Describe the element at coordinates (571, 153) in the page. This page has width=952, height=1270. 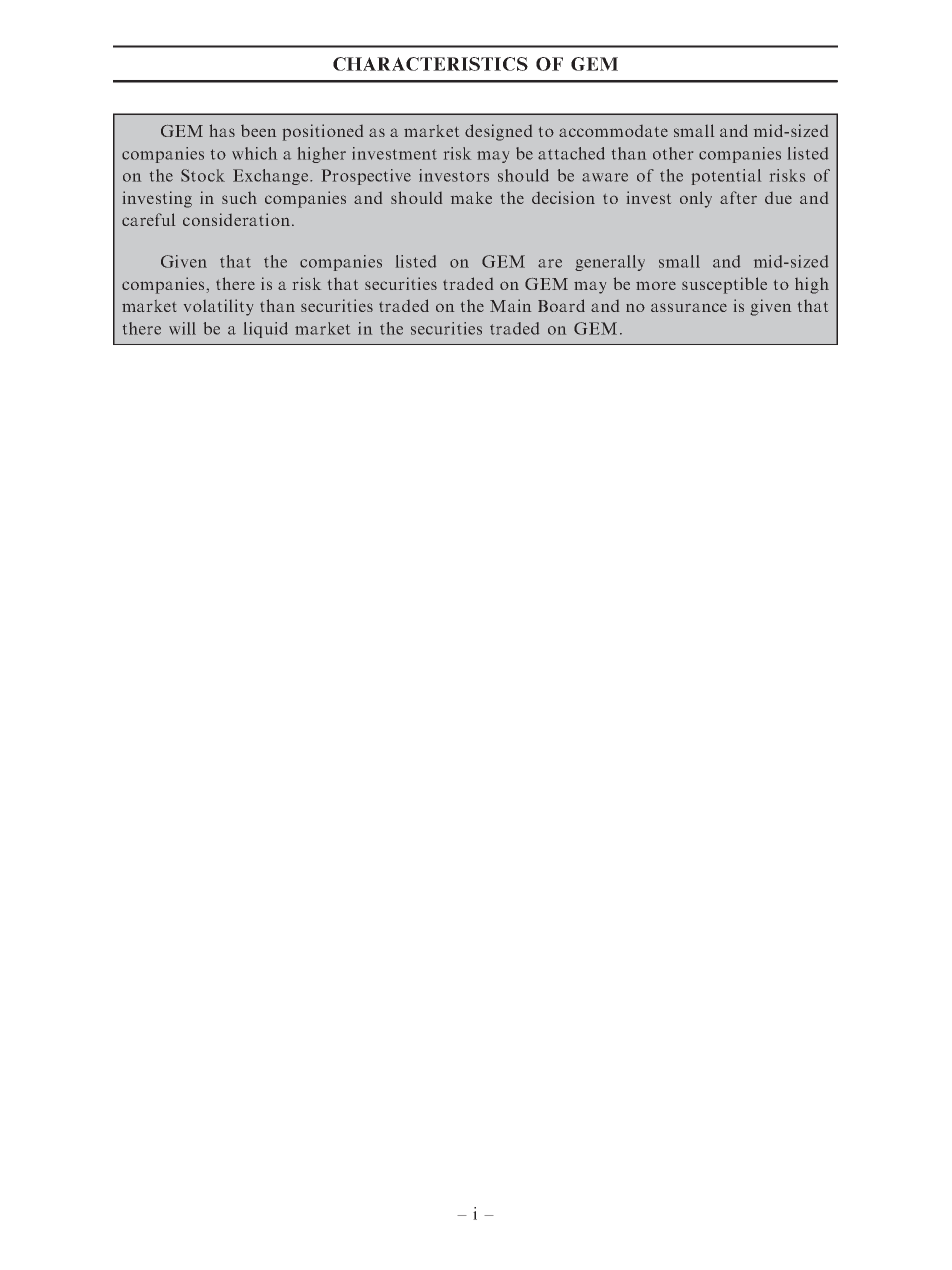
I see `attached` at that location.
